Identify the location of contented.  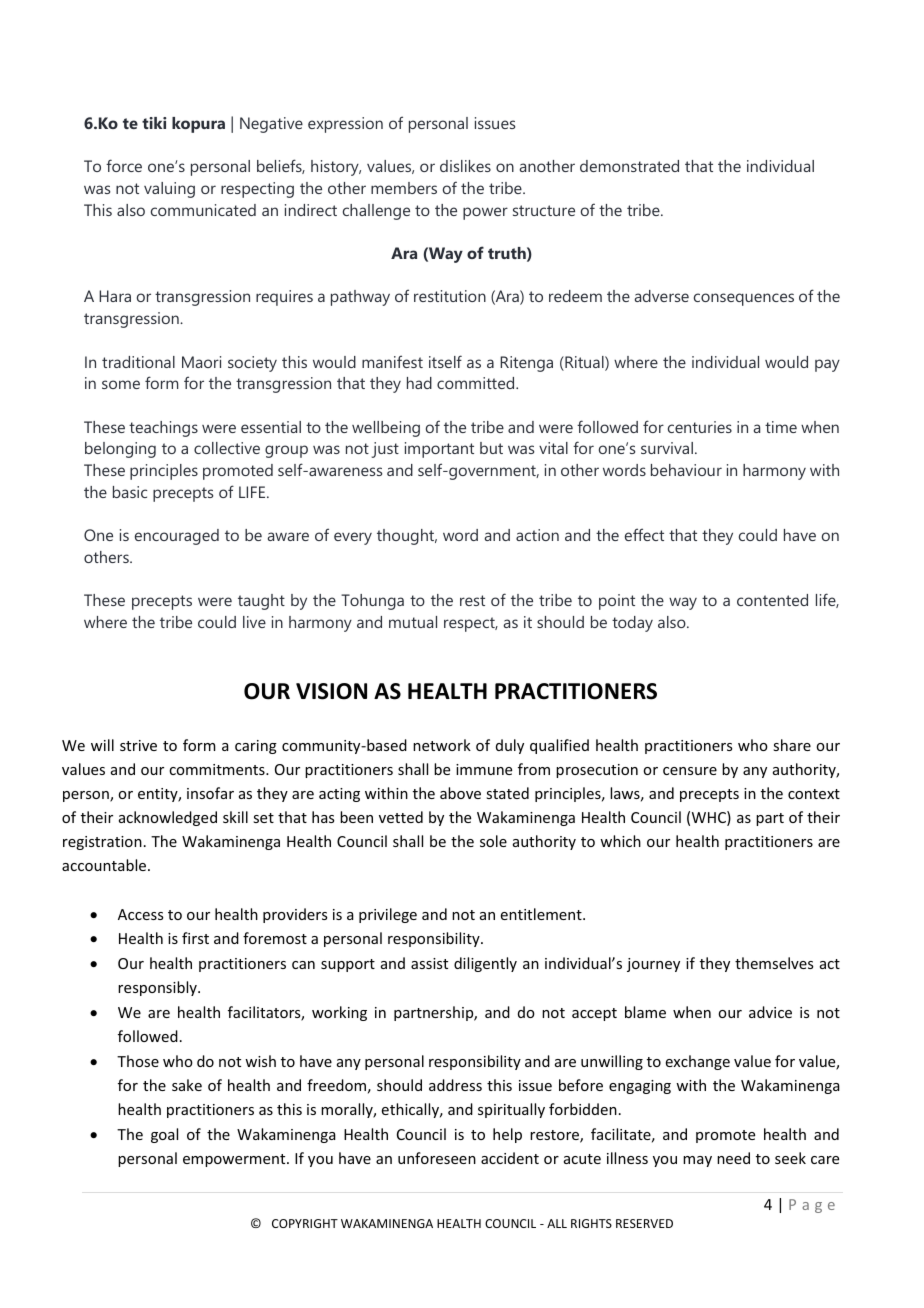
(772, 600).
